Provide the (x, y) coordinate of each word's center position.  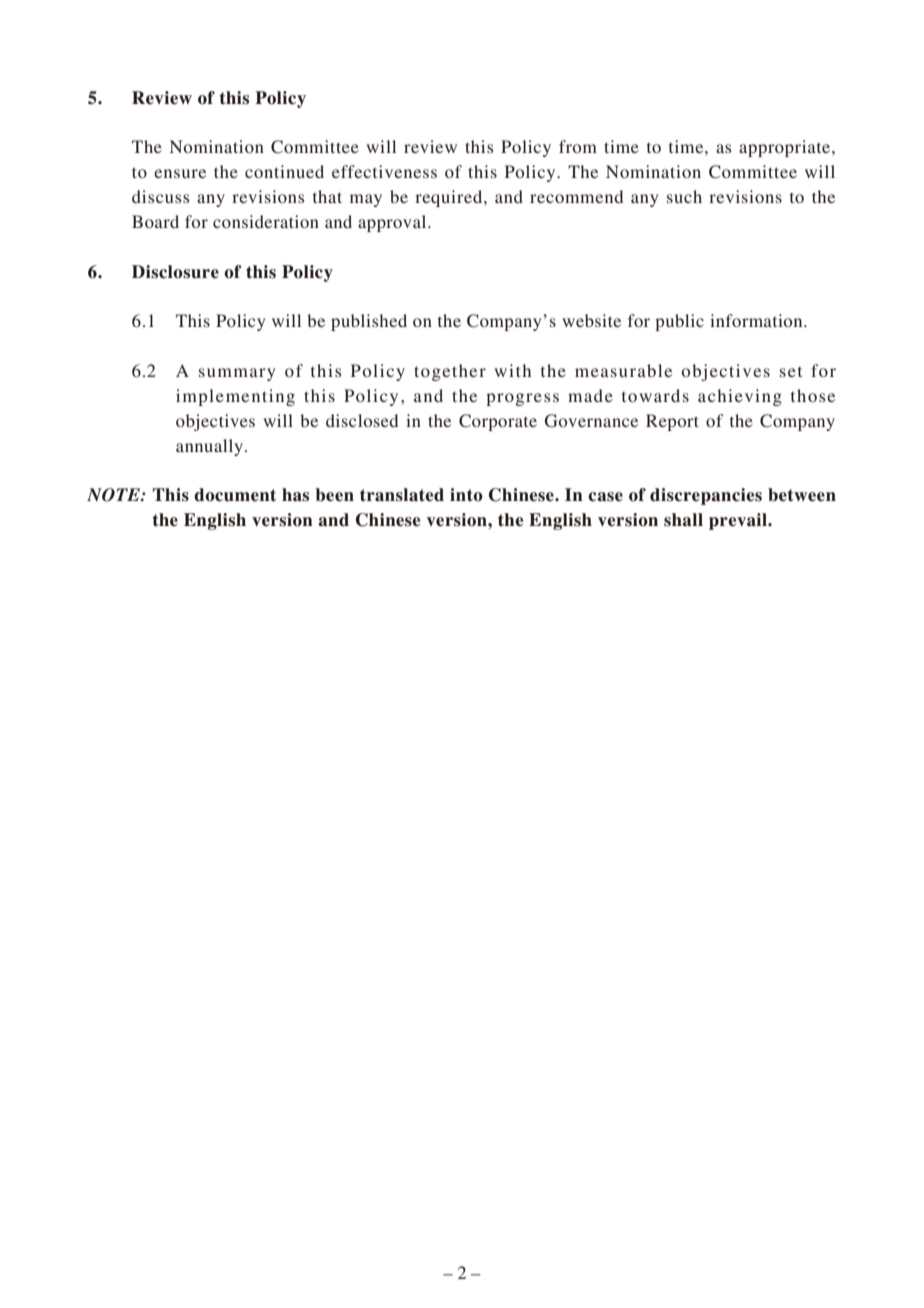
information (757, 320)
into (466, 495)
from (578, 146)
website (591, 320)
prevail (739, 521)
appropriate (786, 148)
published (369, 322)
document (235, 495)
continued (284, 171)
